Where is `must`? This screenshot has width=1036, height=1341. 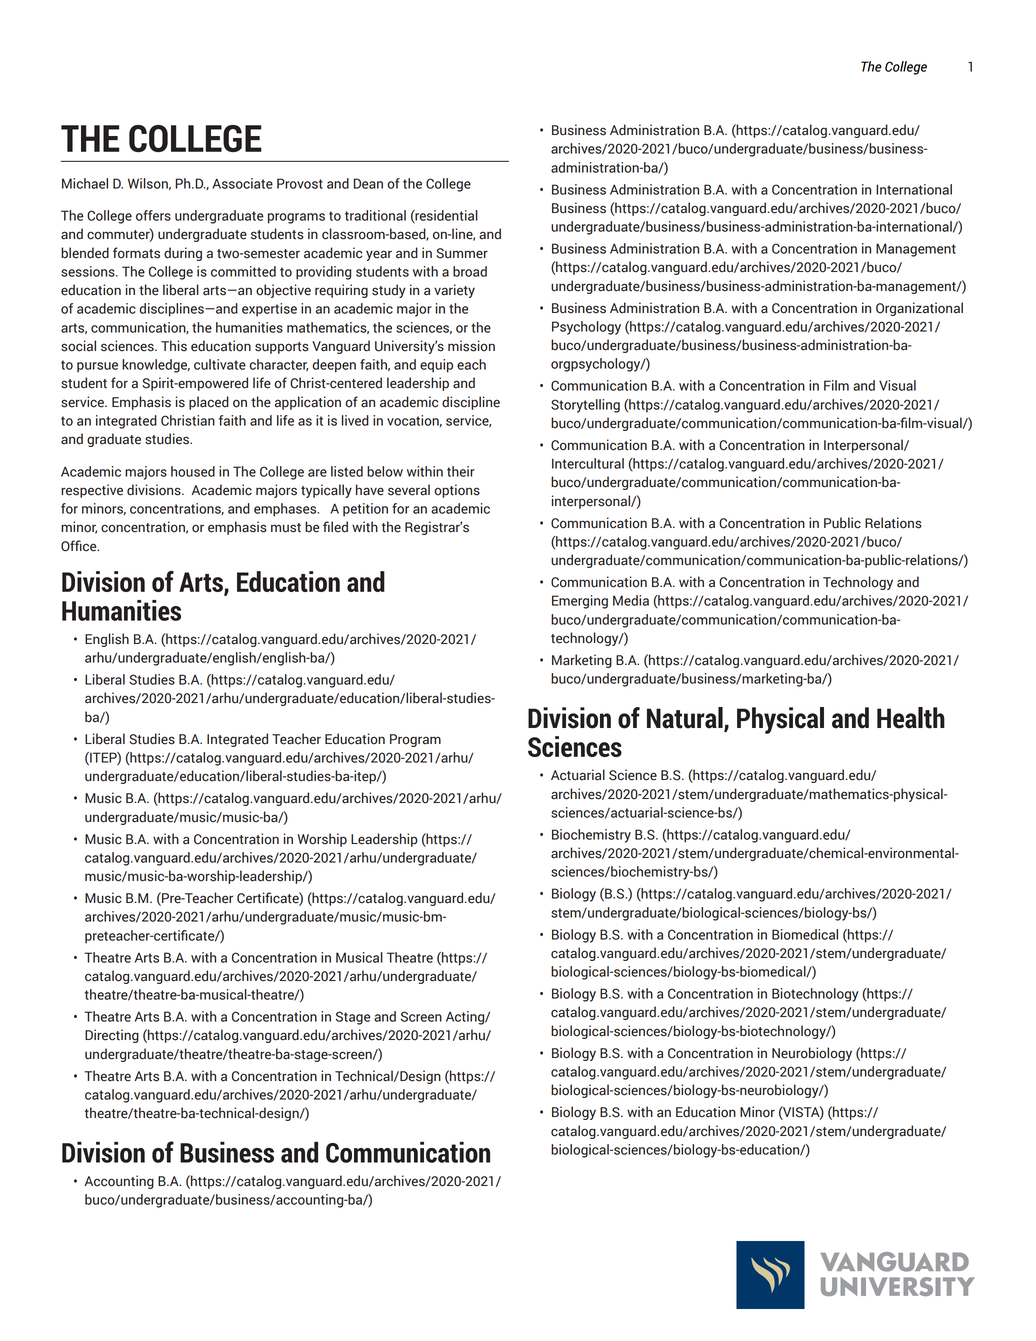 must is located at coordinates (286, 528).
